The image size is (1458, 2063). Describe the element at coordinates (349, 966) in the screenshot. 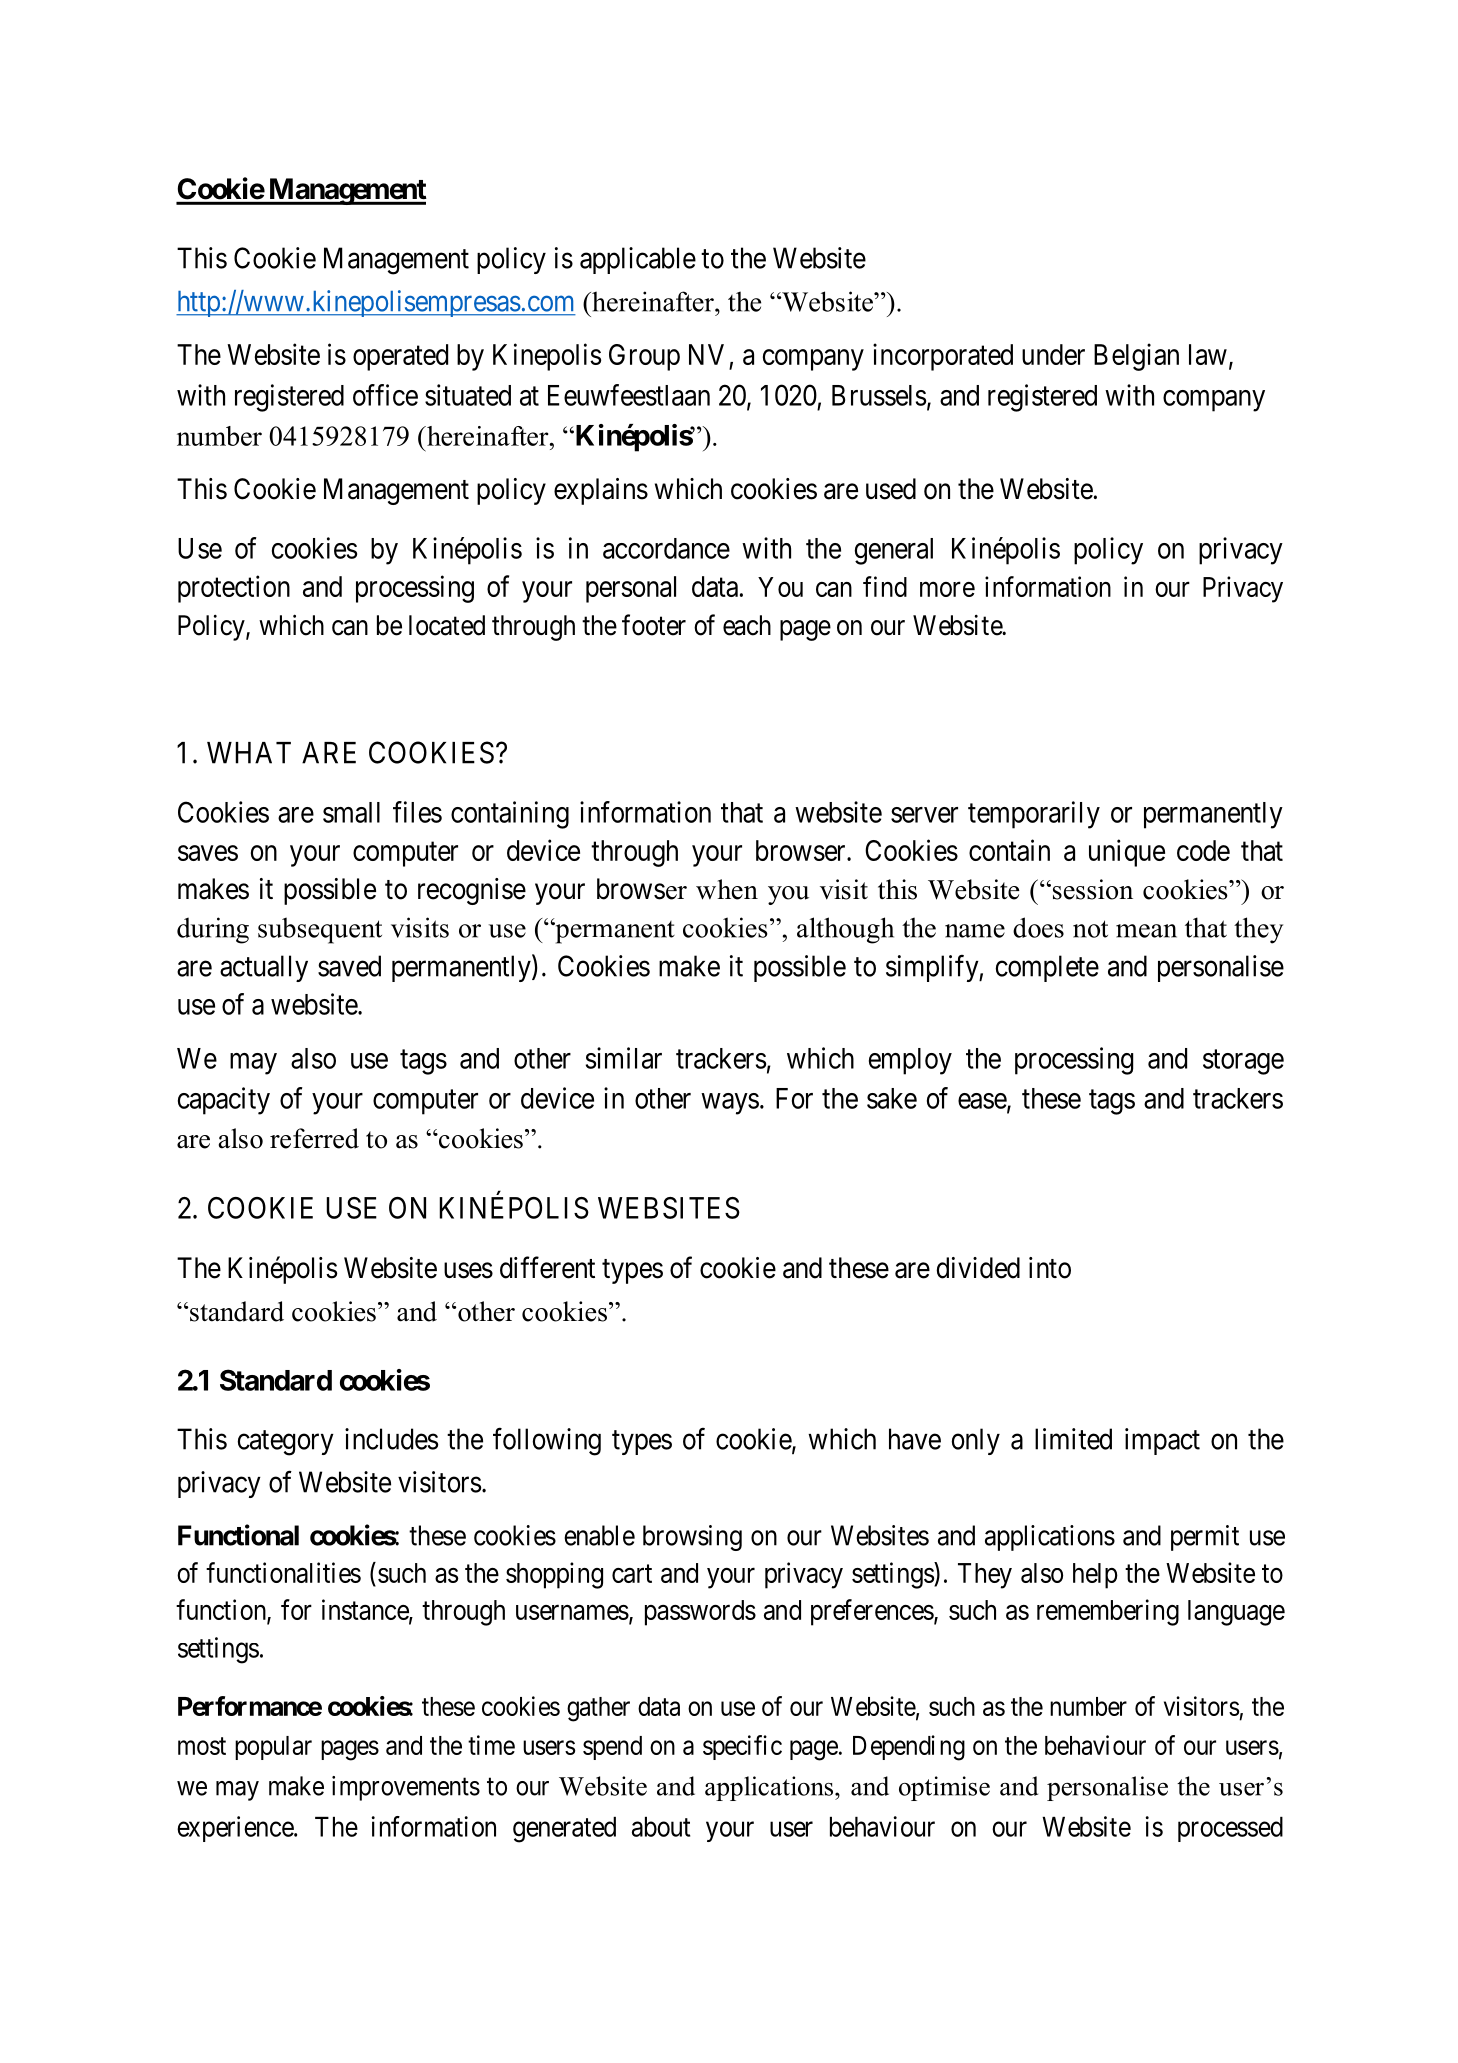

I see `saved` at that location.
